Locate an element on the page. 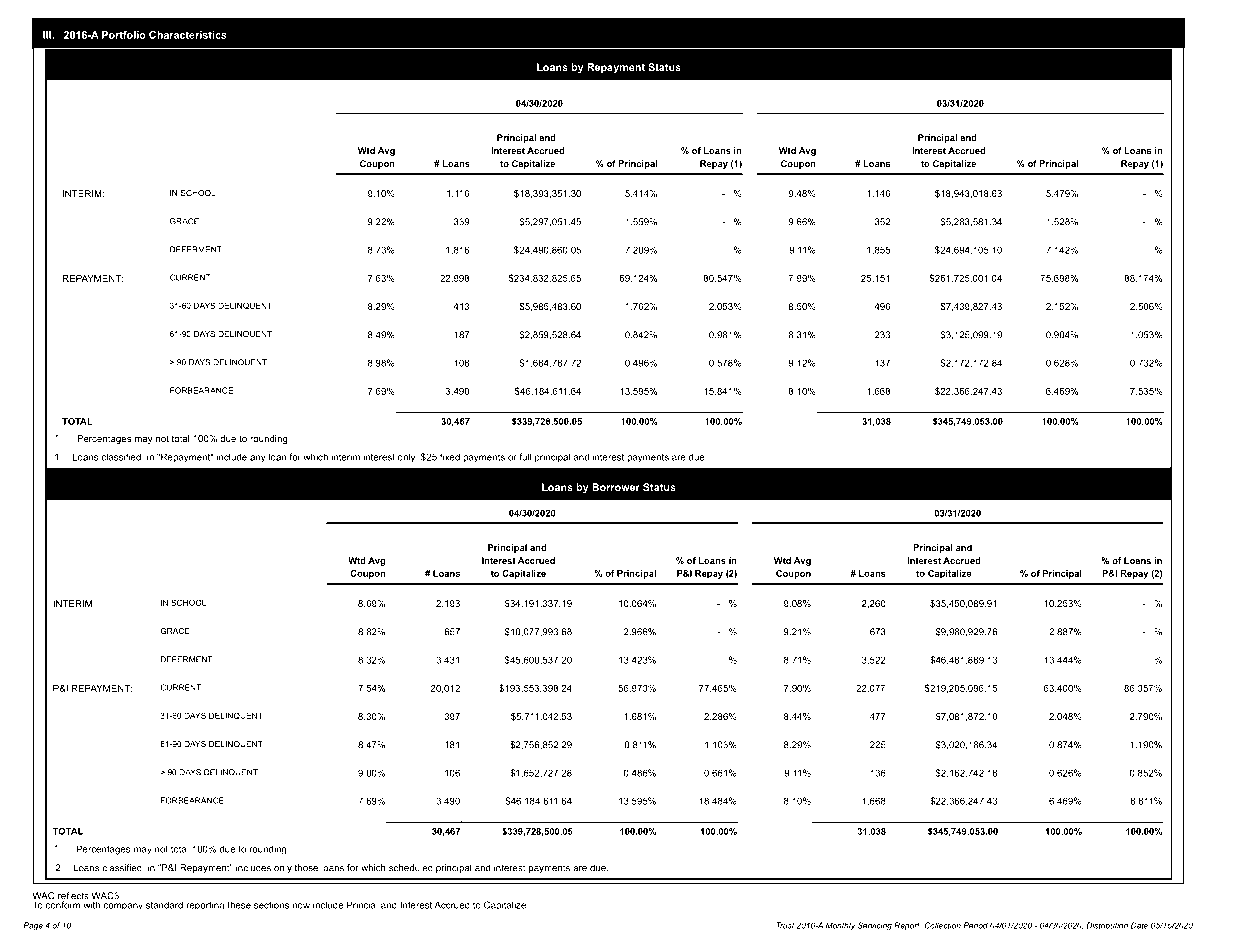 This document has width=1233, height=952. Period is located at coordinates (976, 925).
